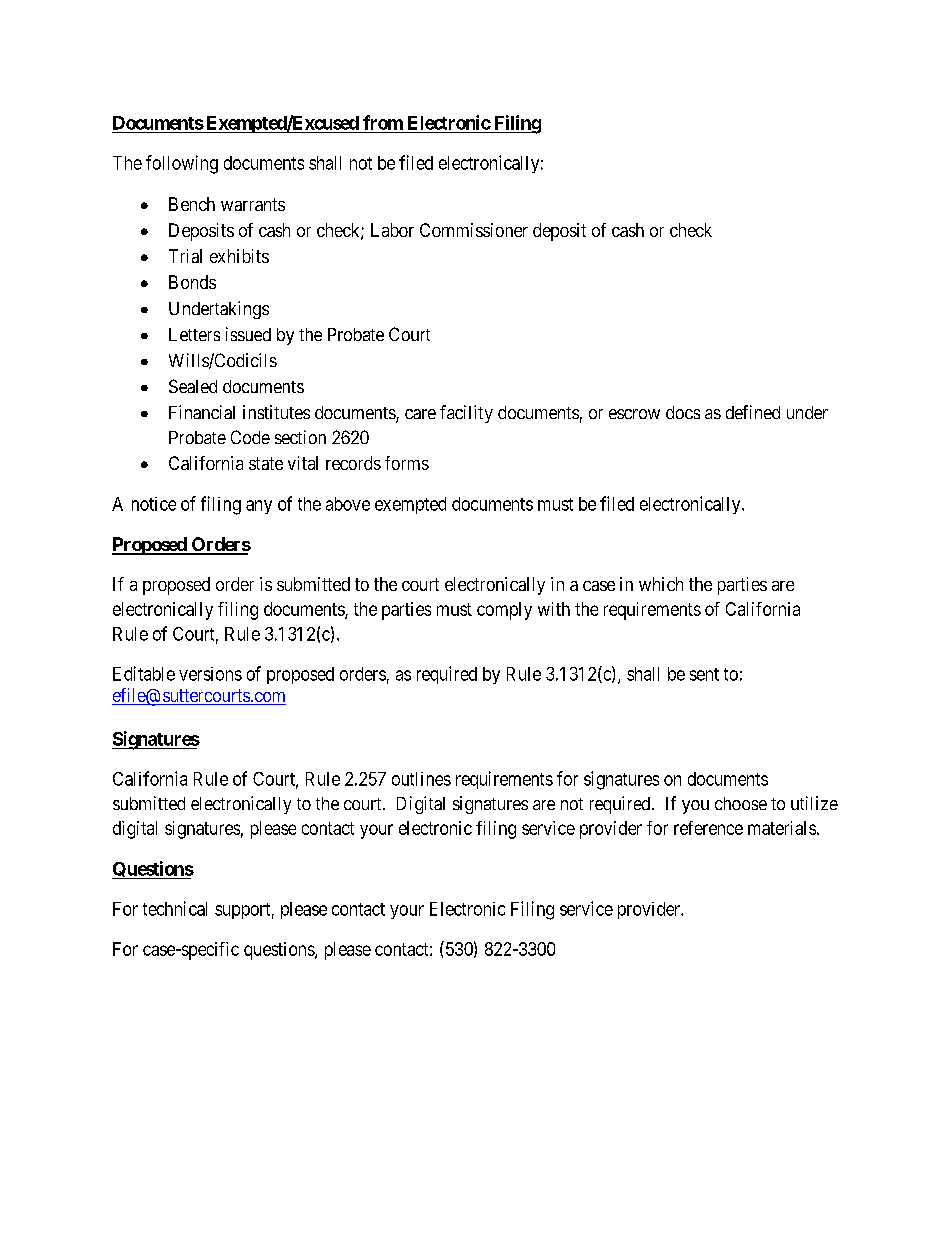 Image resolution: width=952 pixels, height=1233 pixels. I want to click on forms, so click(407, 463).
